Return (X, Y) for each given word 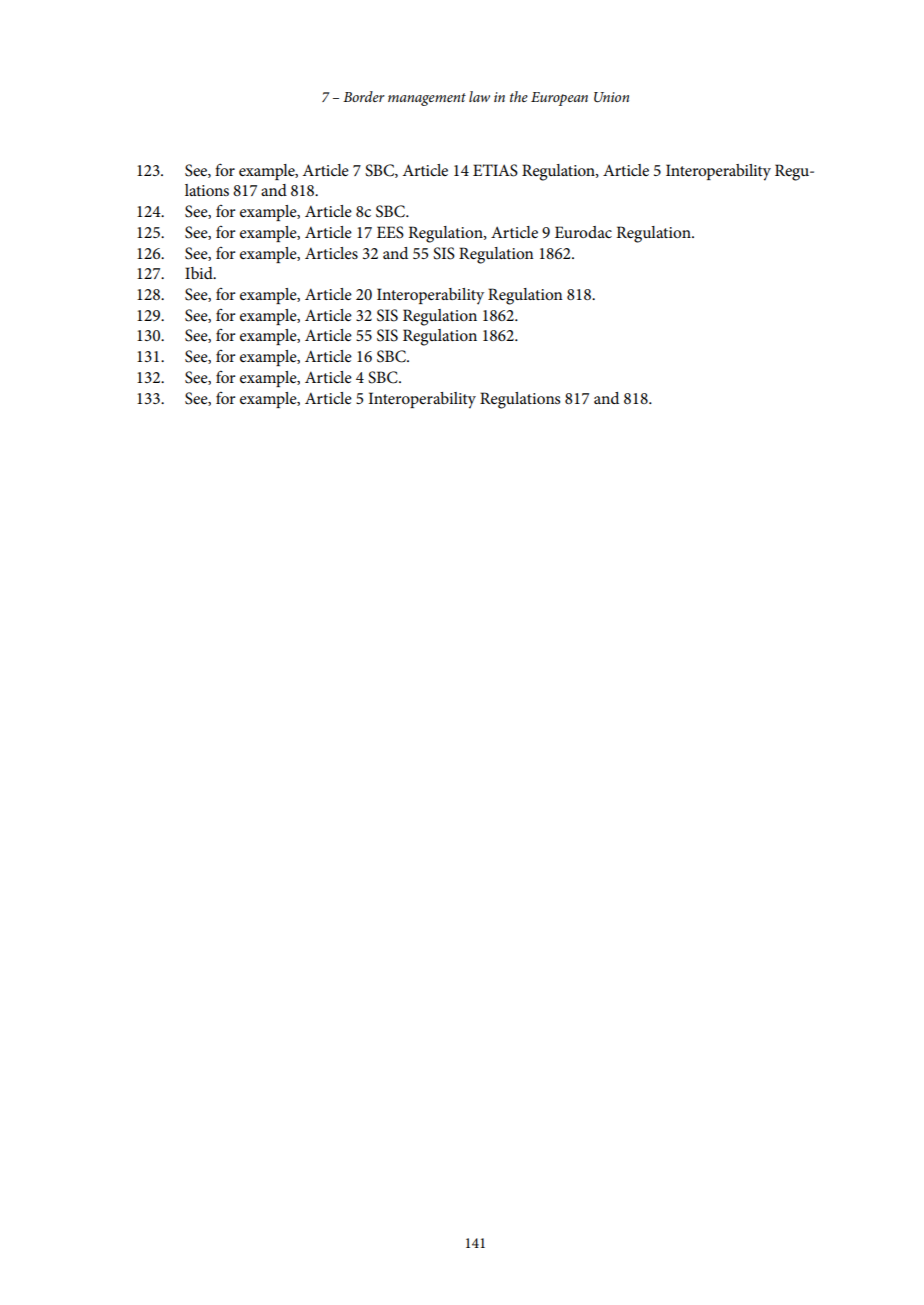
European (559, 99)
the (519, 96)
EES (390, 232)
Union (611, 97)
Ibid (200, 273)
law (479, 96)
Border (364, 96)
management (427, 99)
